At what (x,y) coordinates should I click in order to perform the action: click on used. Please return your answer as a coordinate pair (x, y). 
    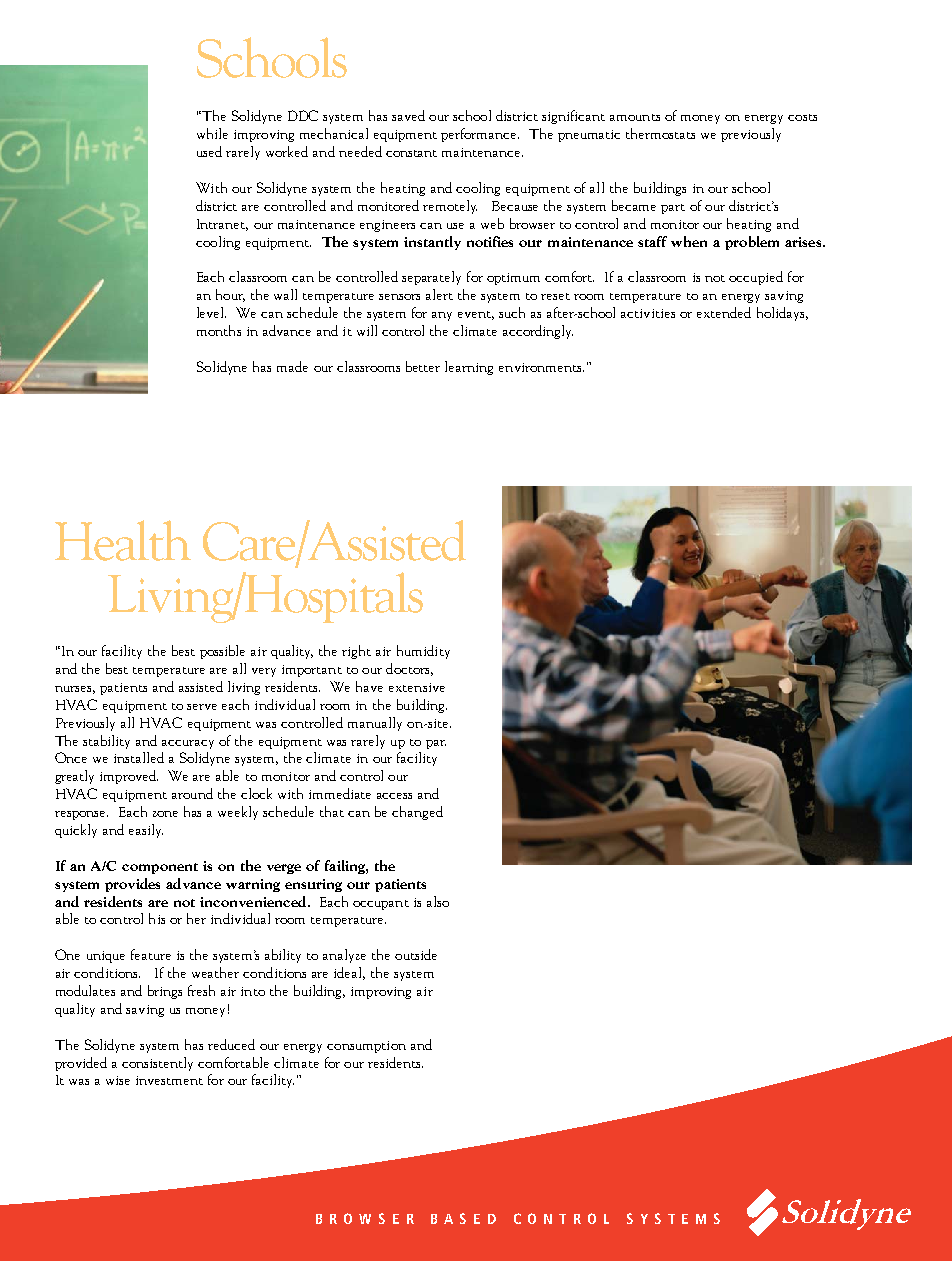
    Looking at the image, I should click on (209, 151).
